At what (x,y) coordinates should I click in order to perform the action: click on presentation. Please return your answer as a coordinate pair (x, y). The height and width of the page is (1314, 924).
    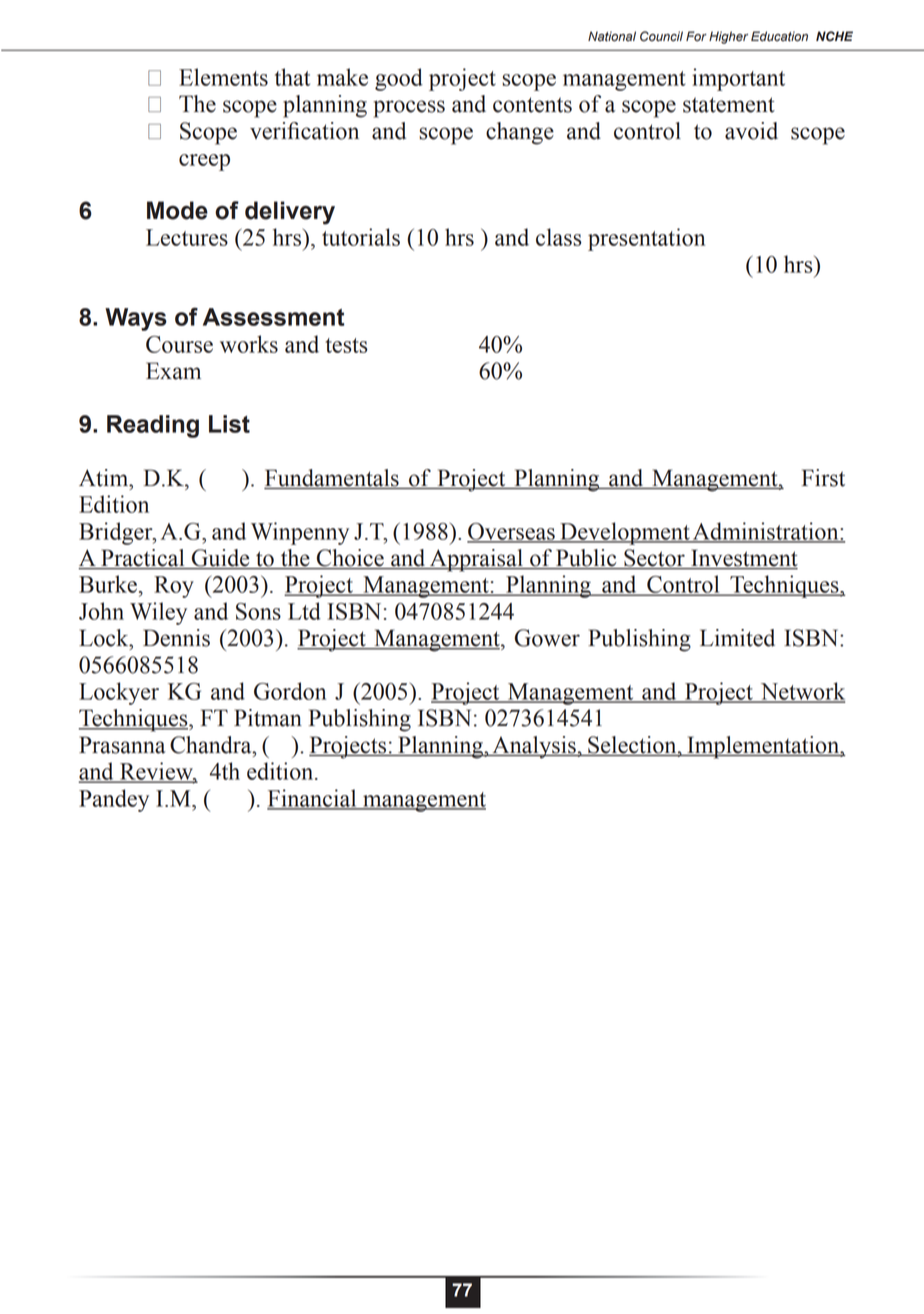
    Looking at the image, I should click on (646, 239).
